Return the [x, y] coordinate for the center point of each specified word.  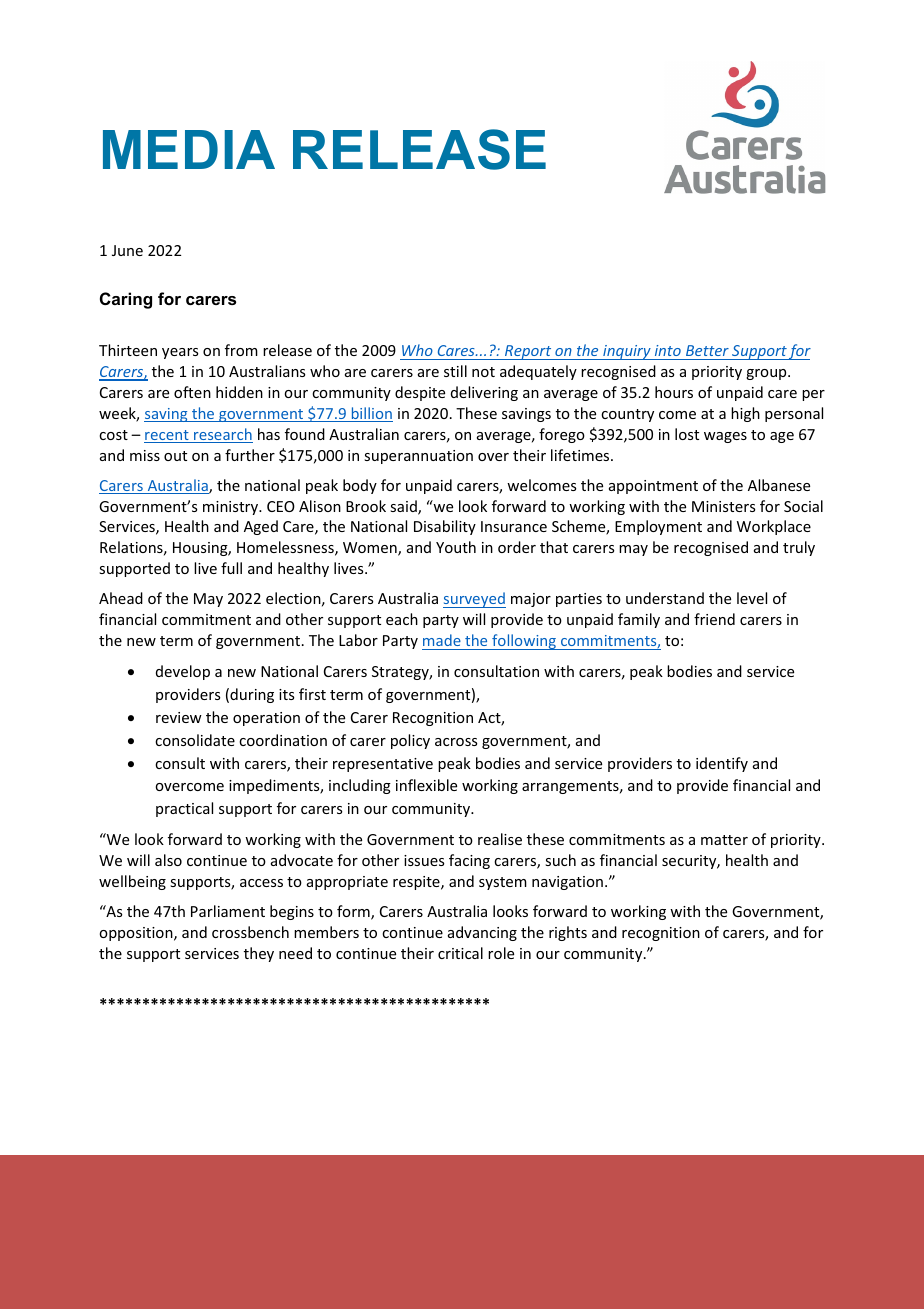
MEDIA [189, 149]
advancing [482, 933]
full [231, 568]
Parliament [228, 911]
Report [528, 352]
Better [707, 350]
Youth [456, 547]
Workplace [774, 527]
